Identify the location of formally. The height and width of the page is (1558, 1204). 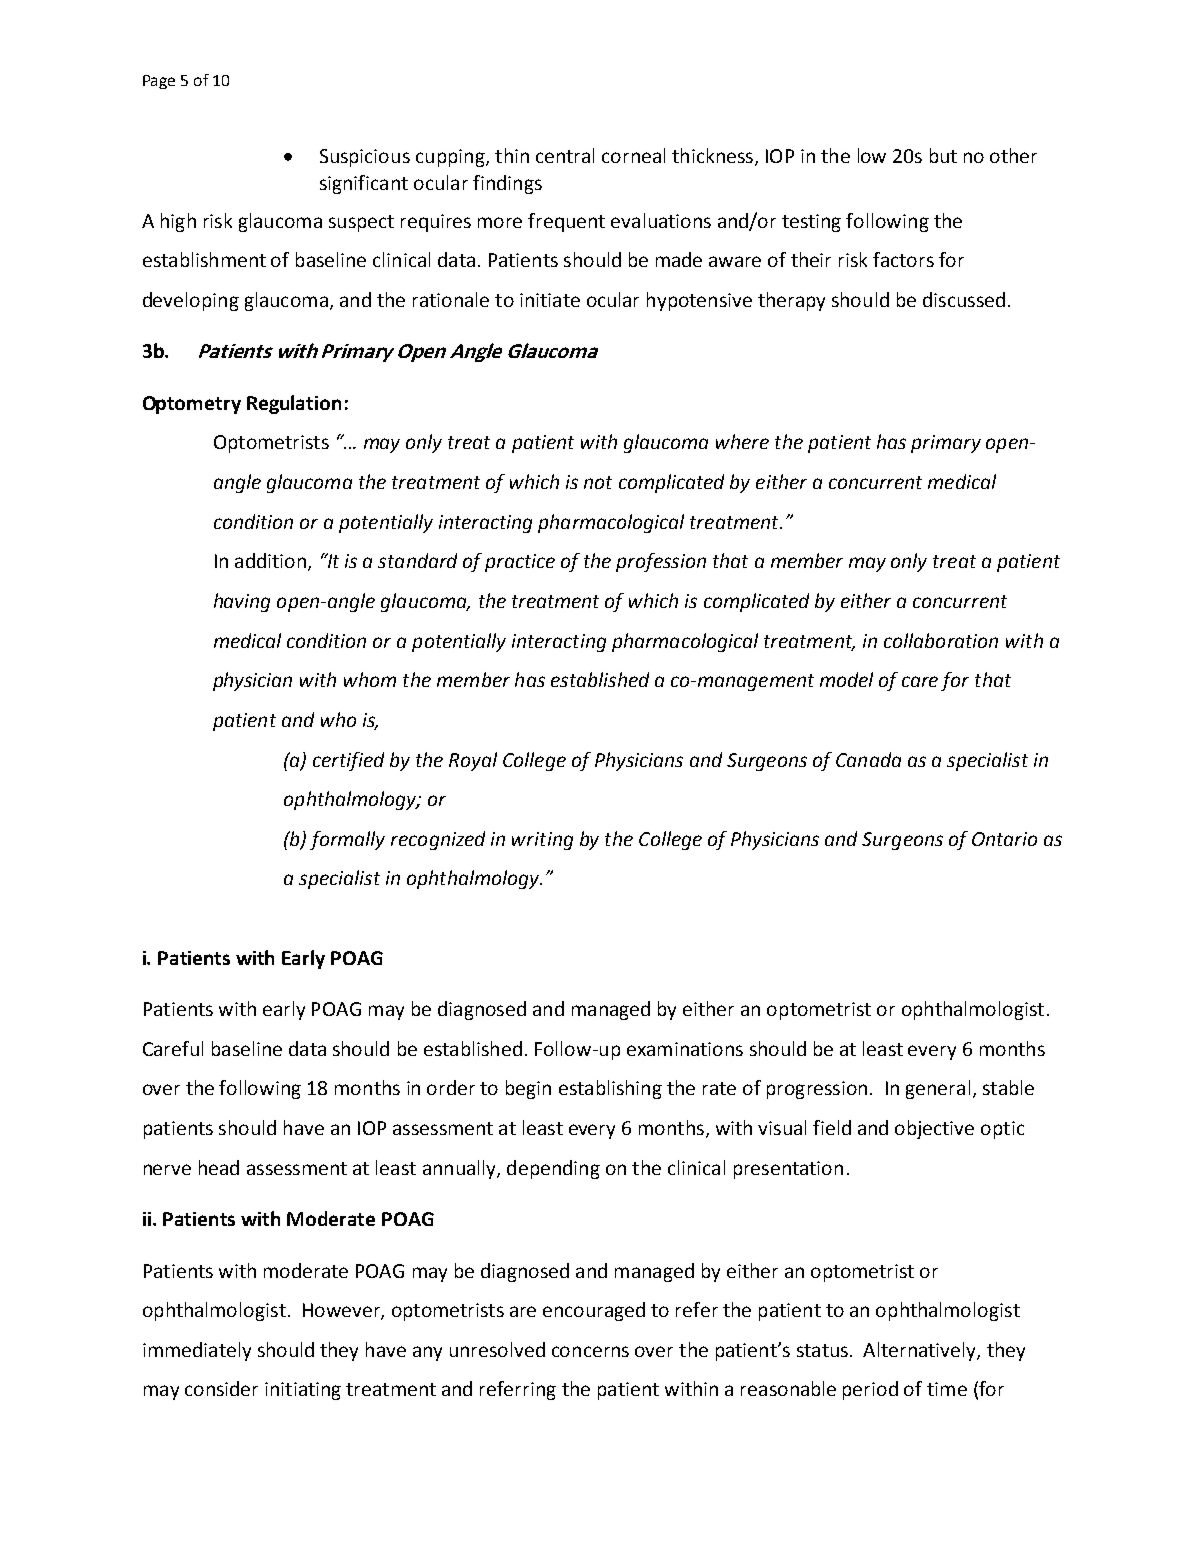
(347, 840).
